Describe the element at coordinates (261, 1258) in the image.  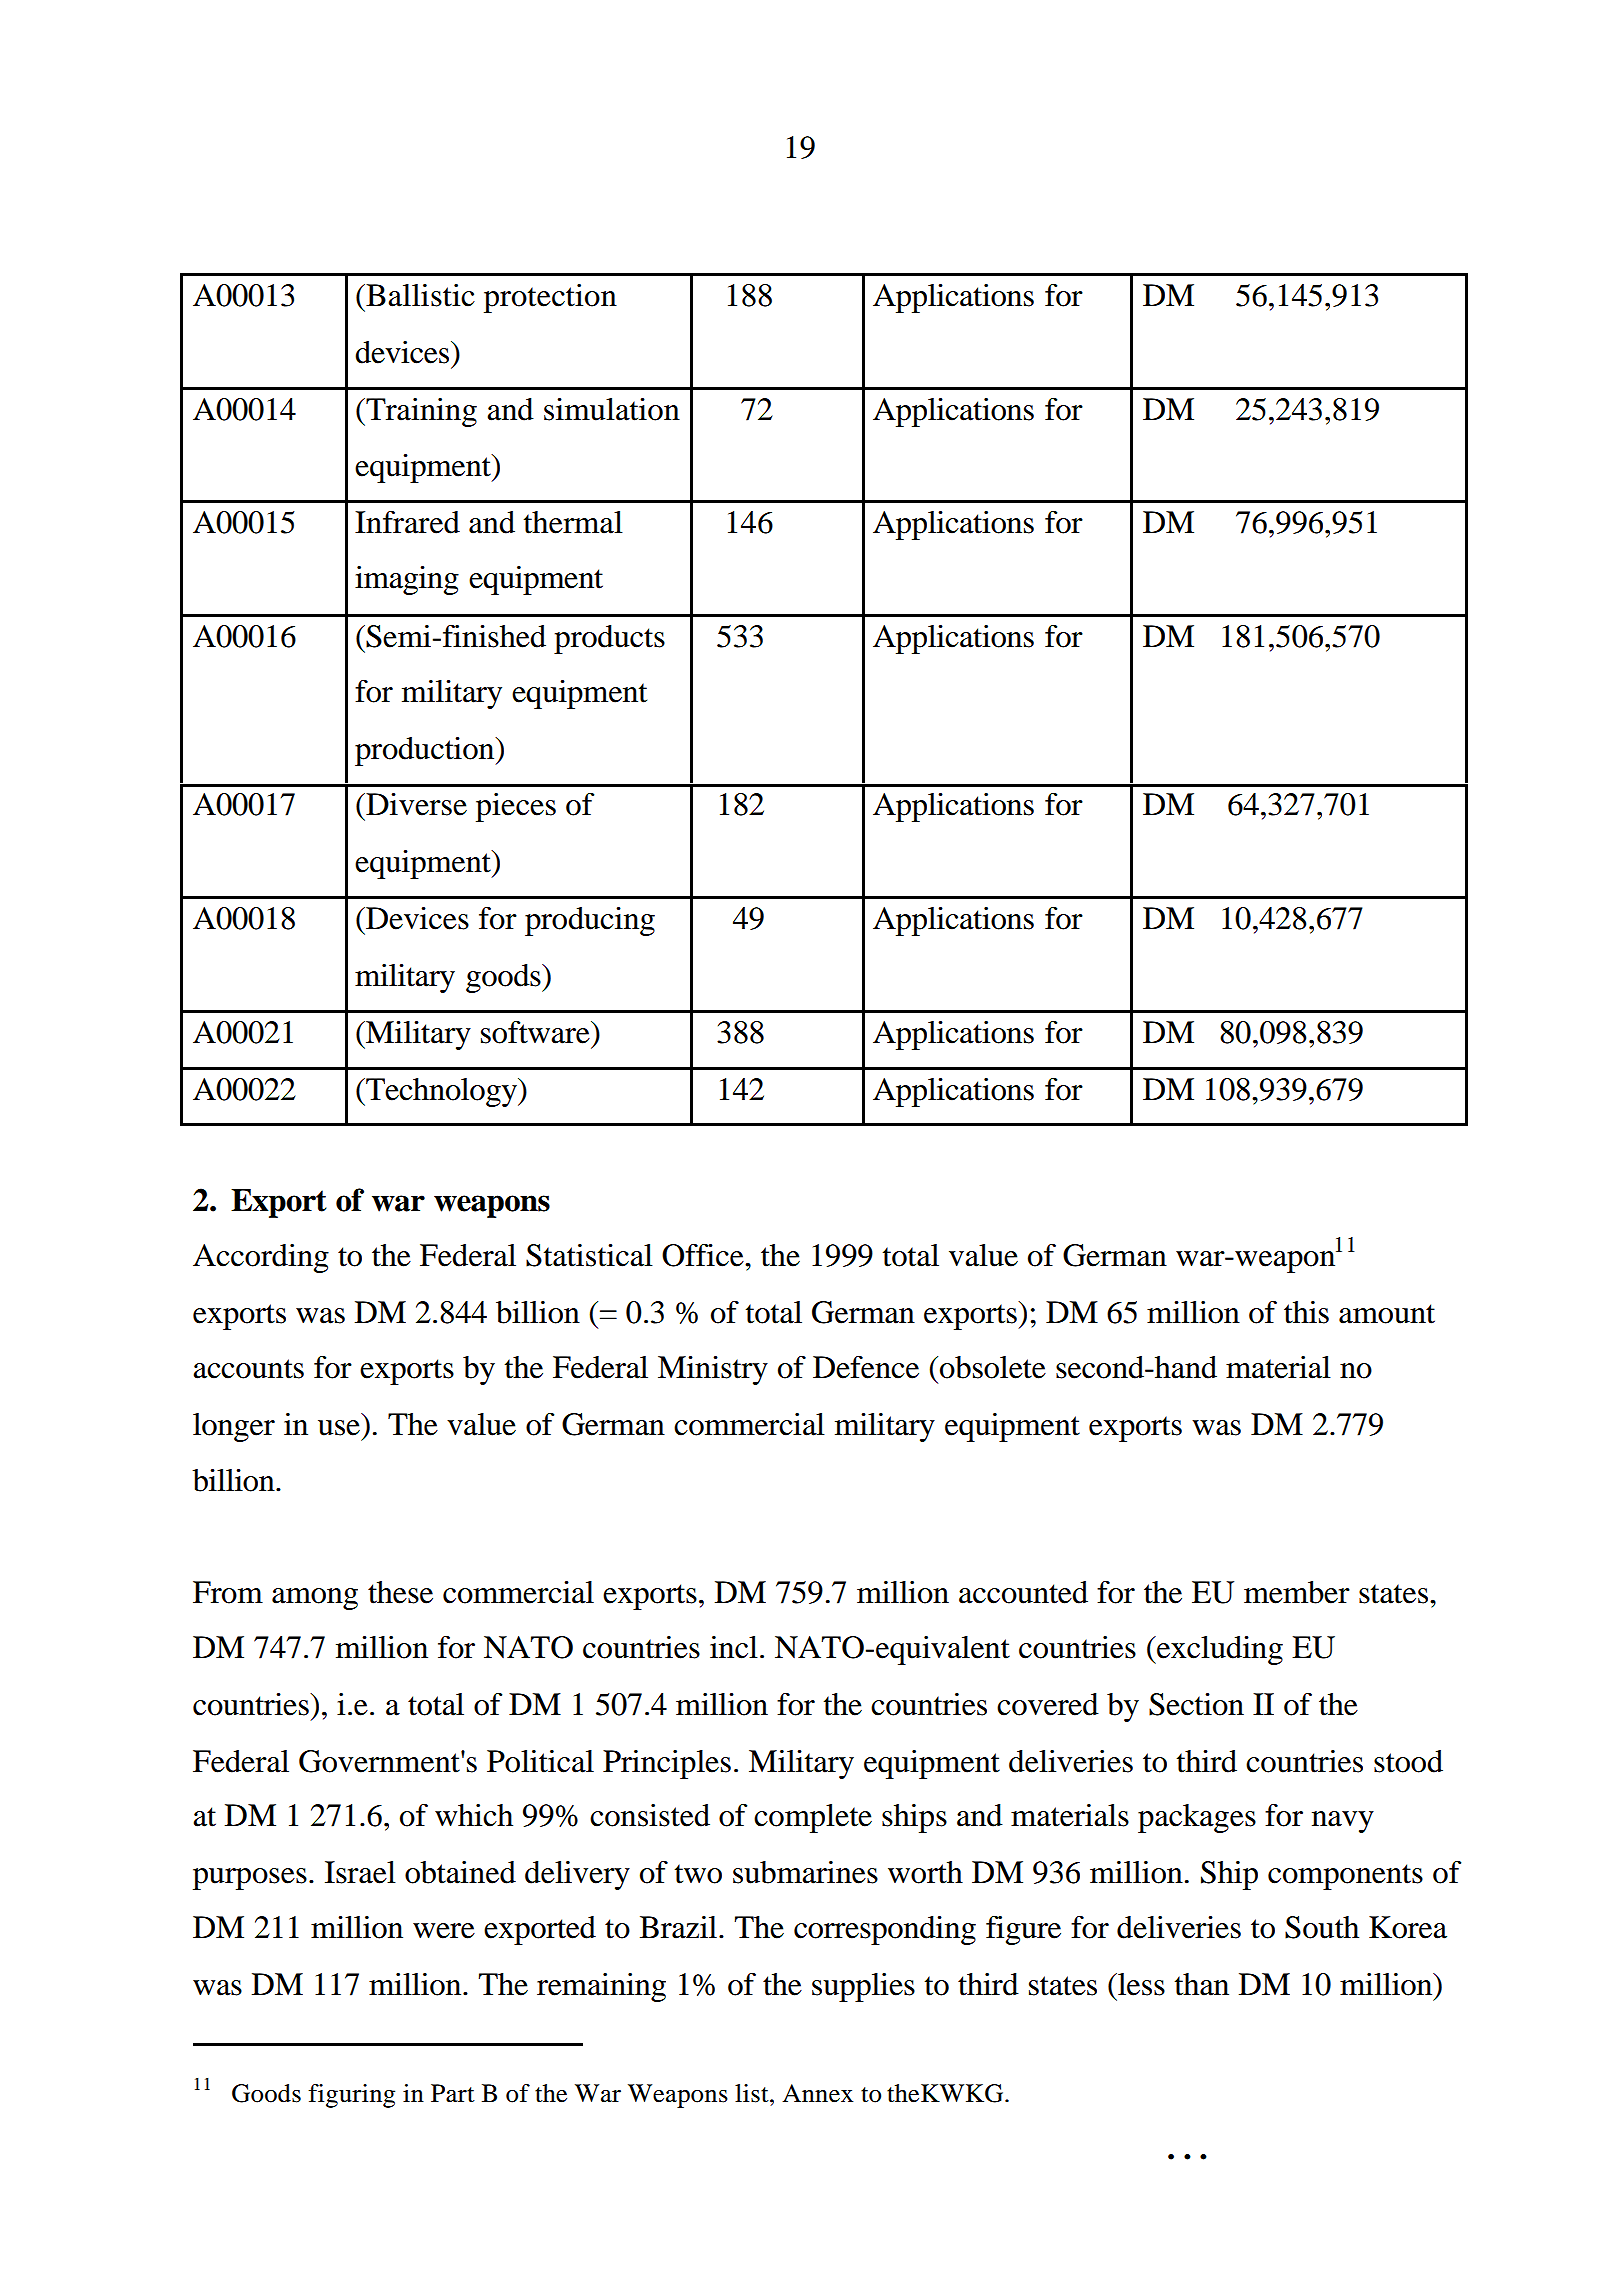
I see `According` at that location.
